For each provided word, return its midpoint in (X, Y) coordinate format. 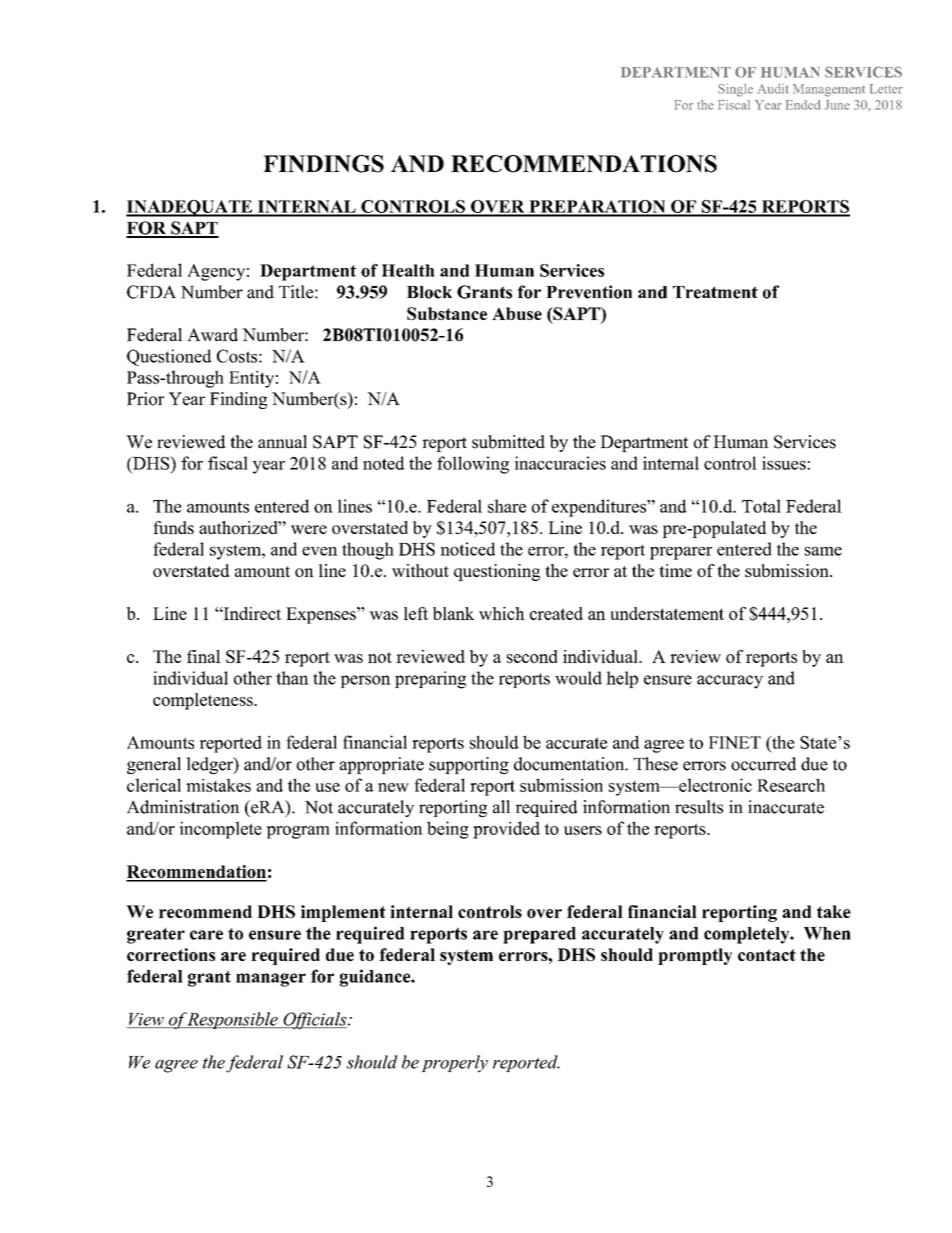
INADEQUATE (190, 208)
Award (212, 335)
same (823, 551)
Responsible (233, 1020)
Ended (803, 105)
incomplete (220, 830)
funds (173, 527)
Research (791, 785)
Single (735, 90)
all (501, 807)
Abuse (517, 313)
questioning (497, 572)
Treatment (715, 292)
